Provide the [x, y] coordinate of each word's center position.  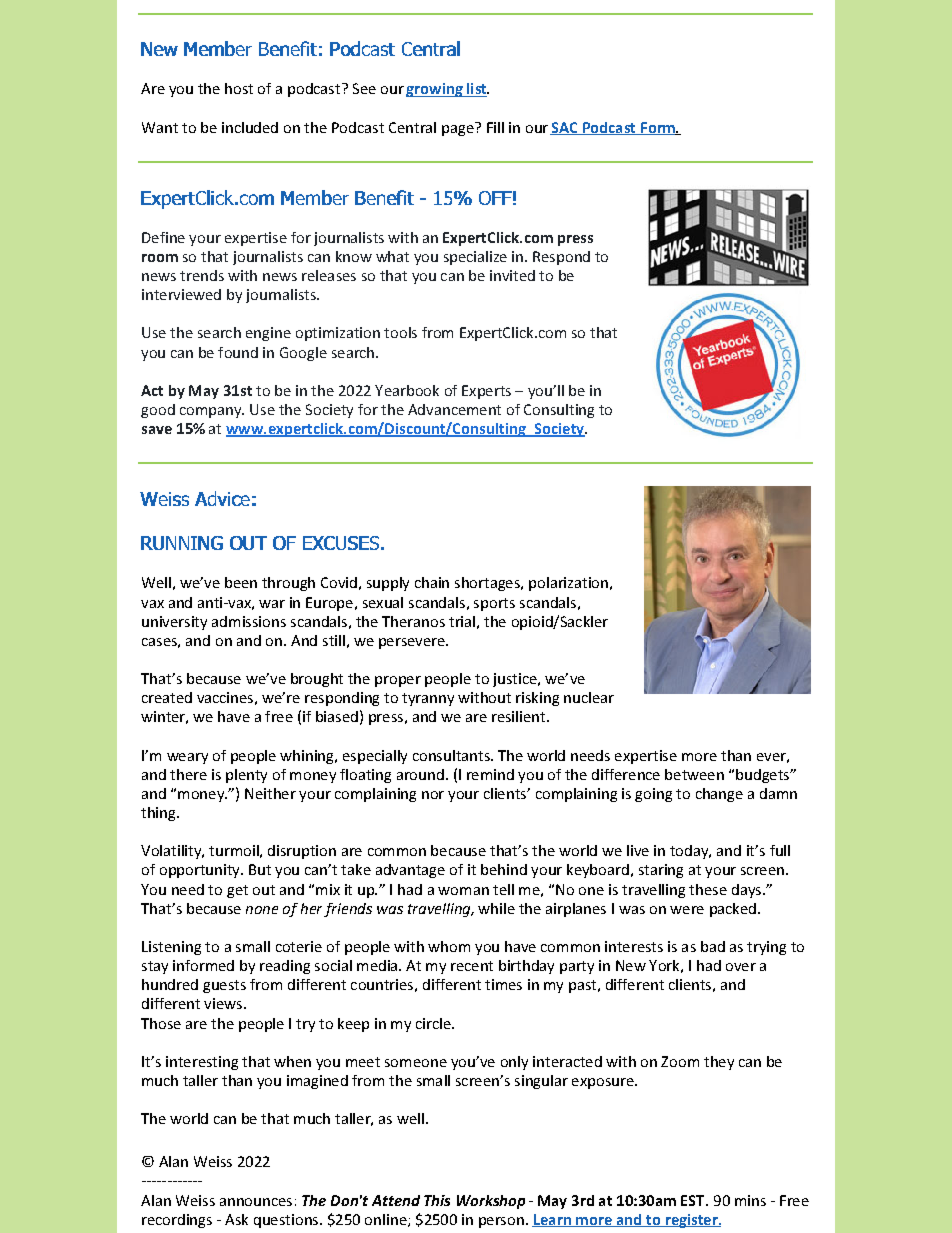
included [250, 127]
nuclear [589, 697]
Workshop [491, 1202]
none [262, 910]
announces [256, 1202]
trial [462, 621]
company [212, 412]
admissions [249, 621]
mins [750, 1200]
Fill [495, 127]
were [687, 910]
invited [512, 275]
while [496, 908]
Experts [486, 392]
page [459, 129]
